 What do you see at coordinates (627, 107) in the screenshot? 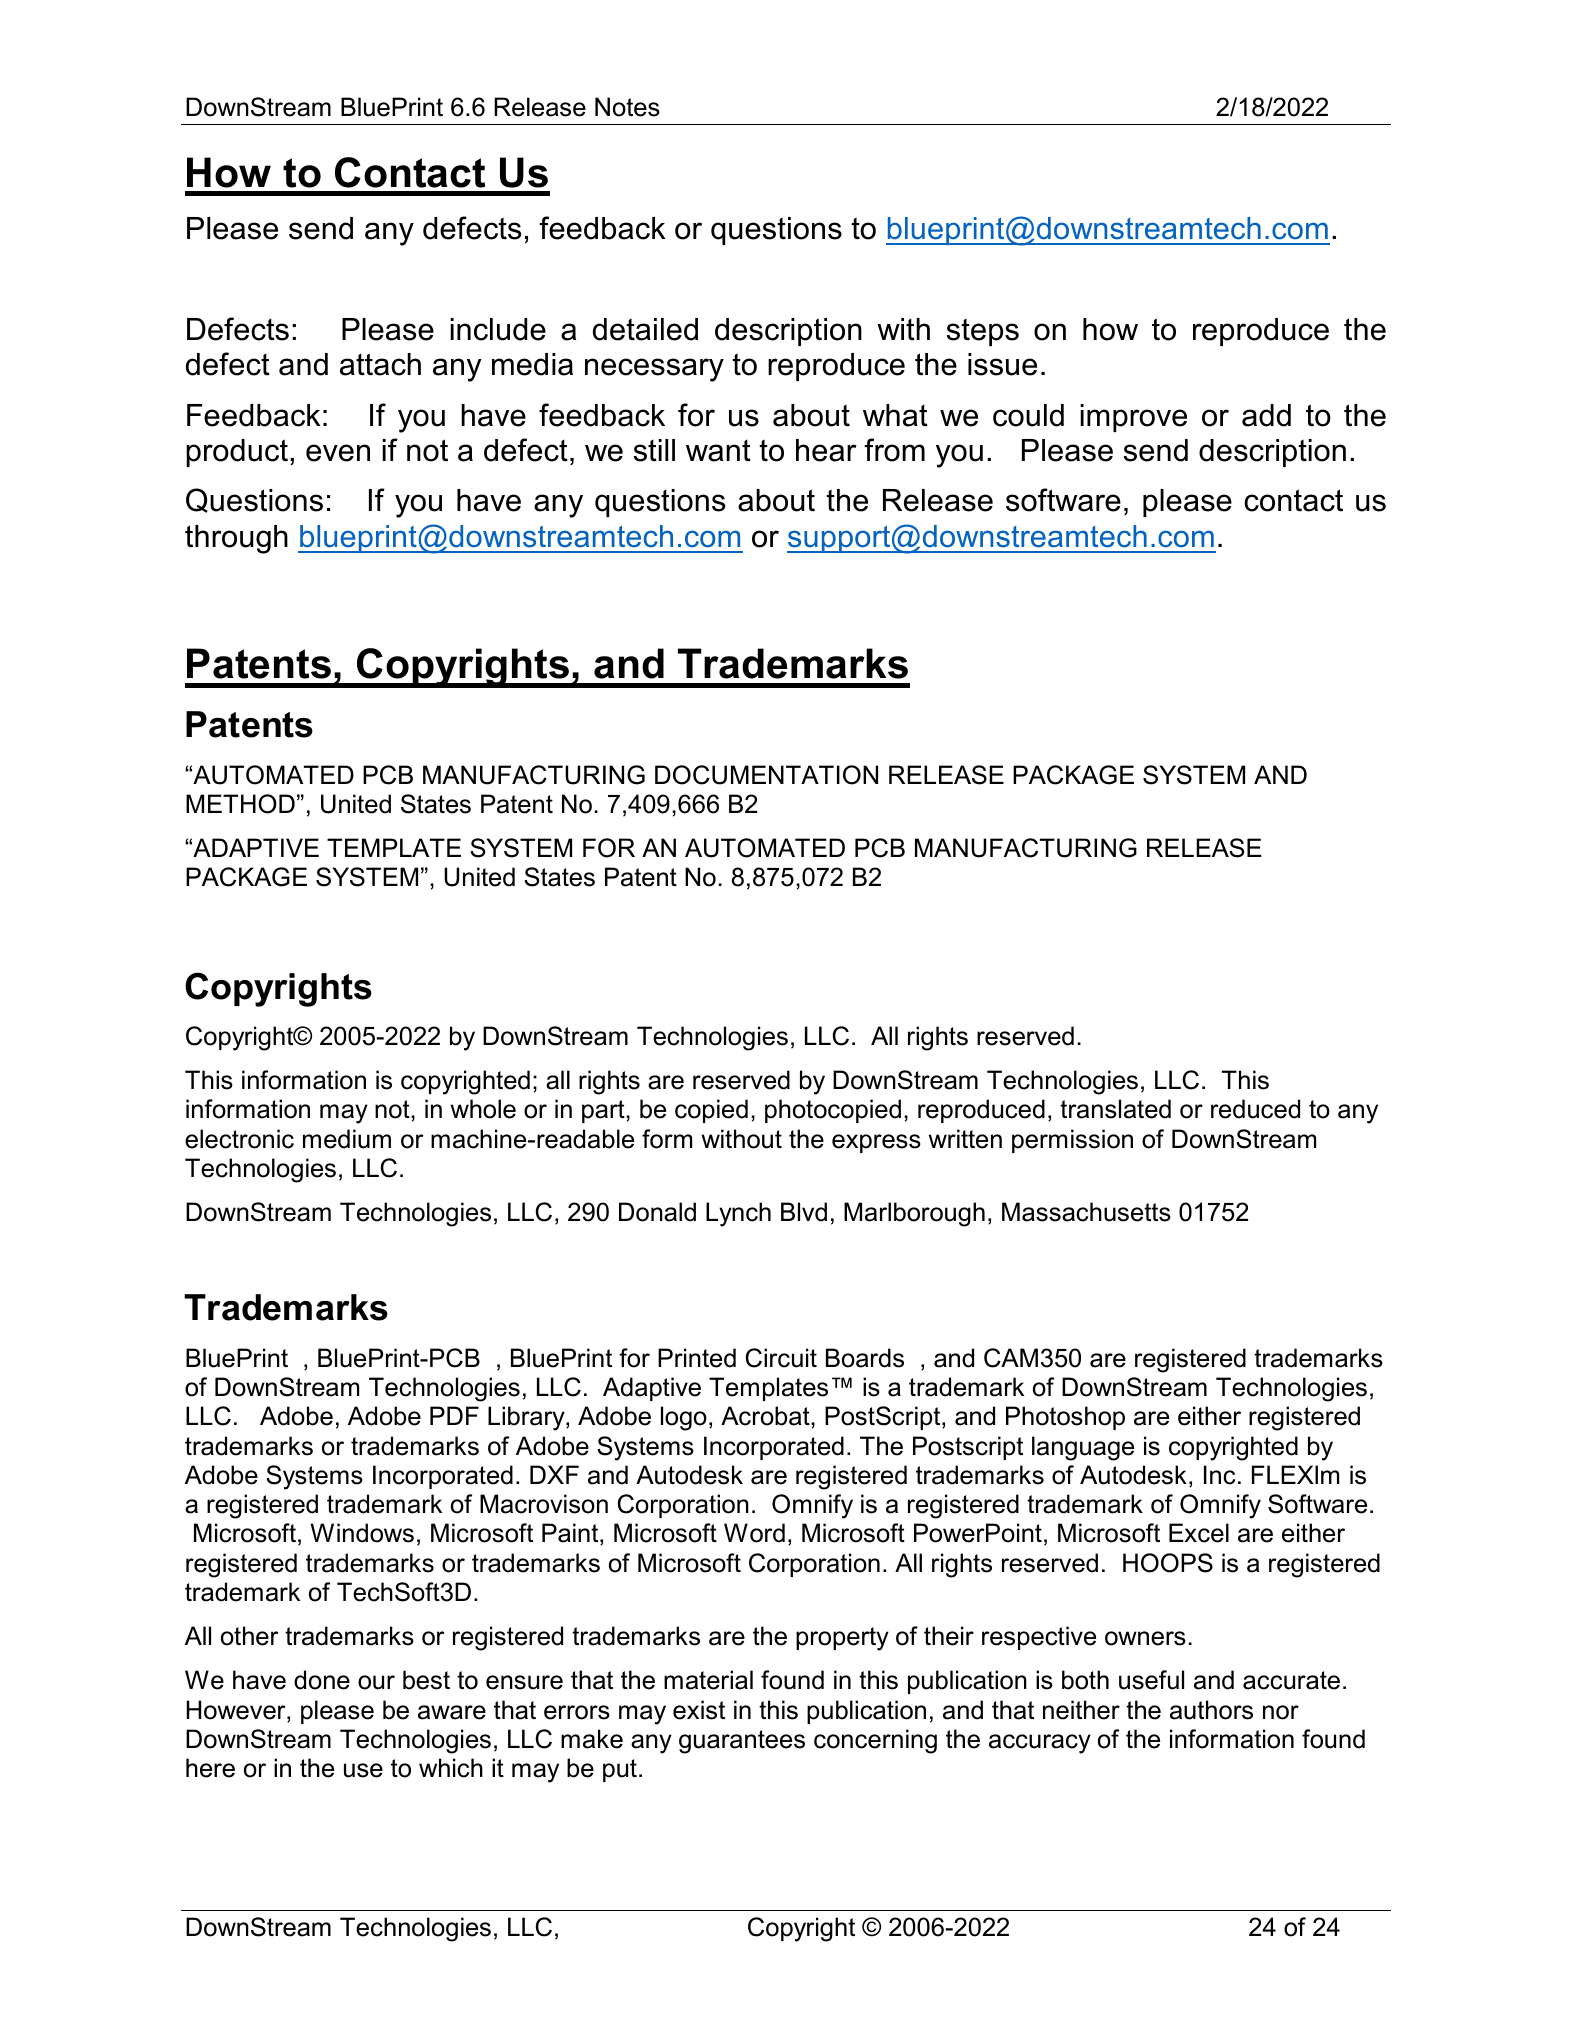
I see `Notes` at bounding box center [627, 107].
